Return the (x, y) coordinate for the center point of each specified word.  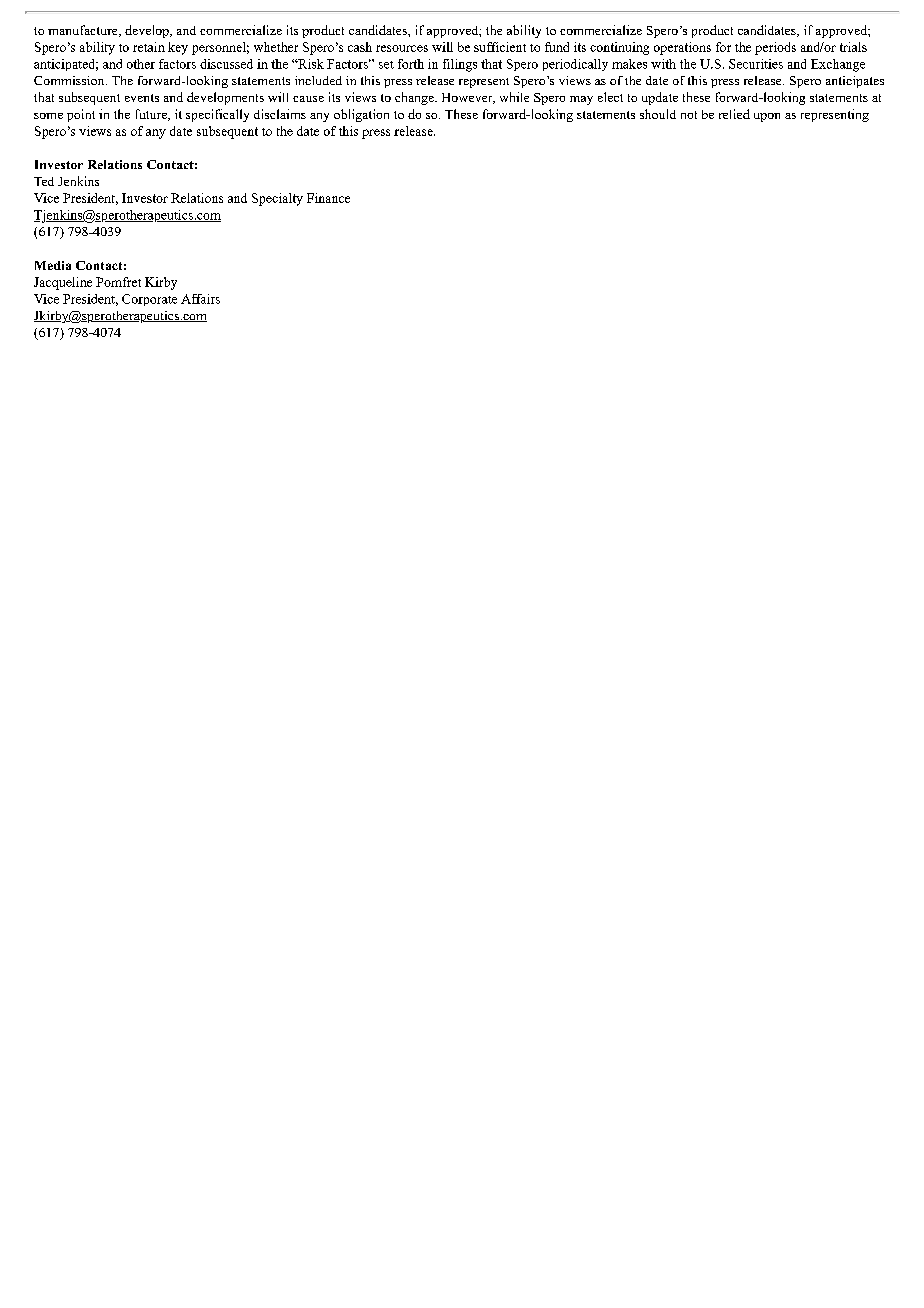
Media (53, 265)
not (689, 115)
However (468, 98)
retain (149, 47)
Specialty (277, 199)
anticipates (855, 82)
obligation (361, 115)
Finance (328, 198)
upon (767, 117)
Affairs (200, 299)
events (142, 98)
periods (775, 48)
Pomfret (118, 282)
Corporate (149, 300)
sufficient (500, 47)
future (152, 115)
